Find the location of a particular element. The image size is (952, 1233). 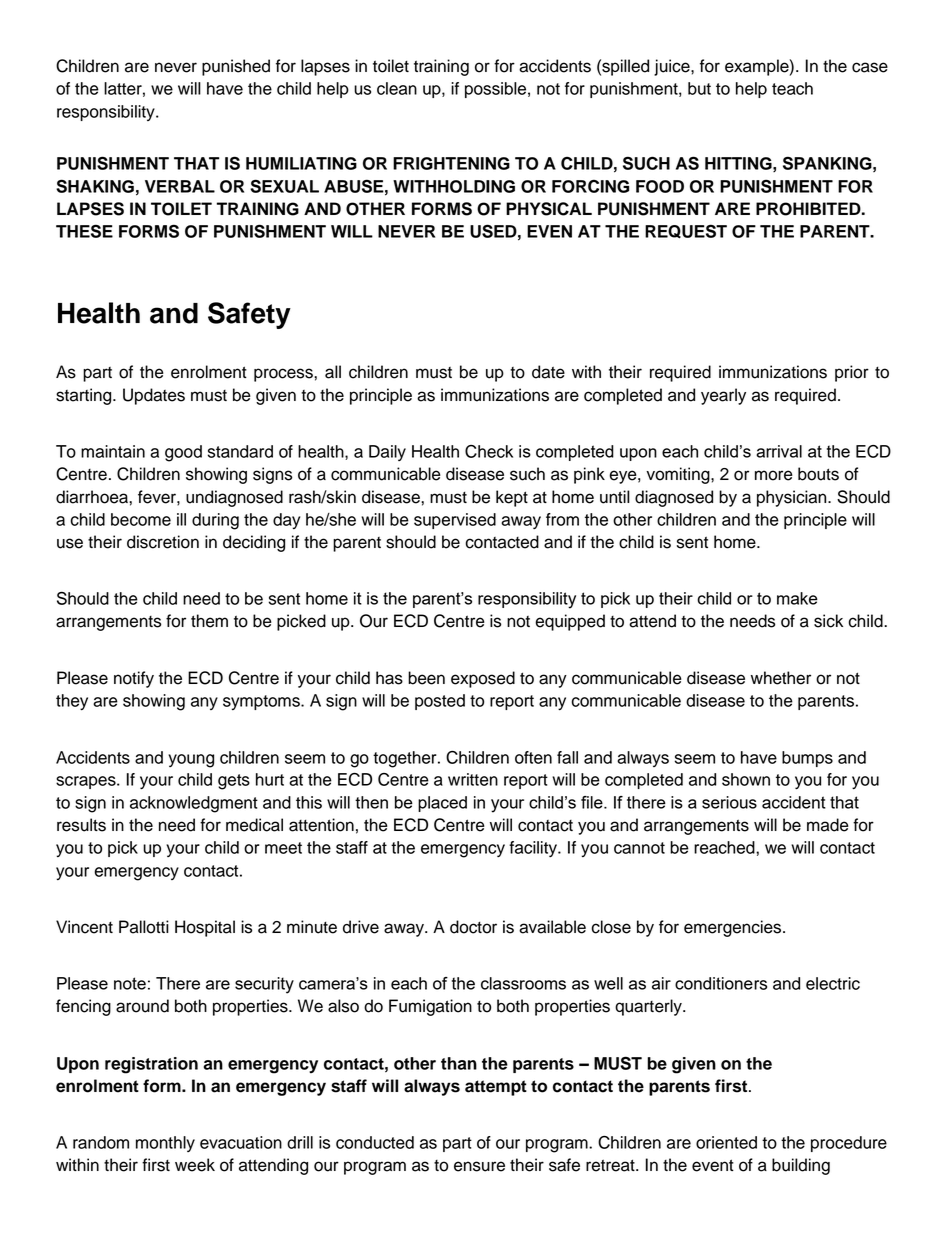

clean is located at coordinates (397, 88).
